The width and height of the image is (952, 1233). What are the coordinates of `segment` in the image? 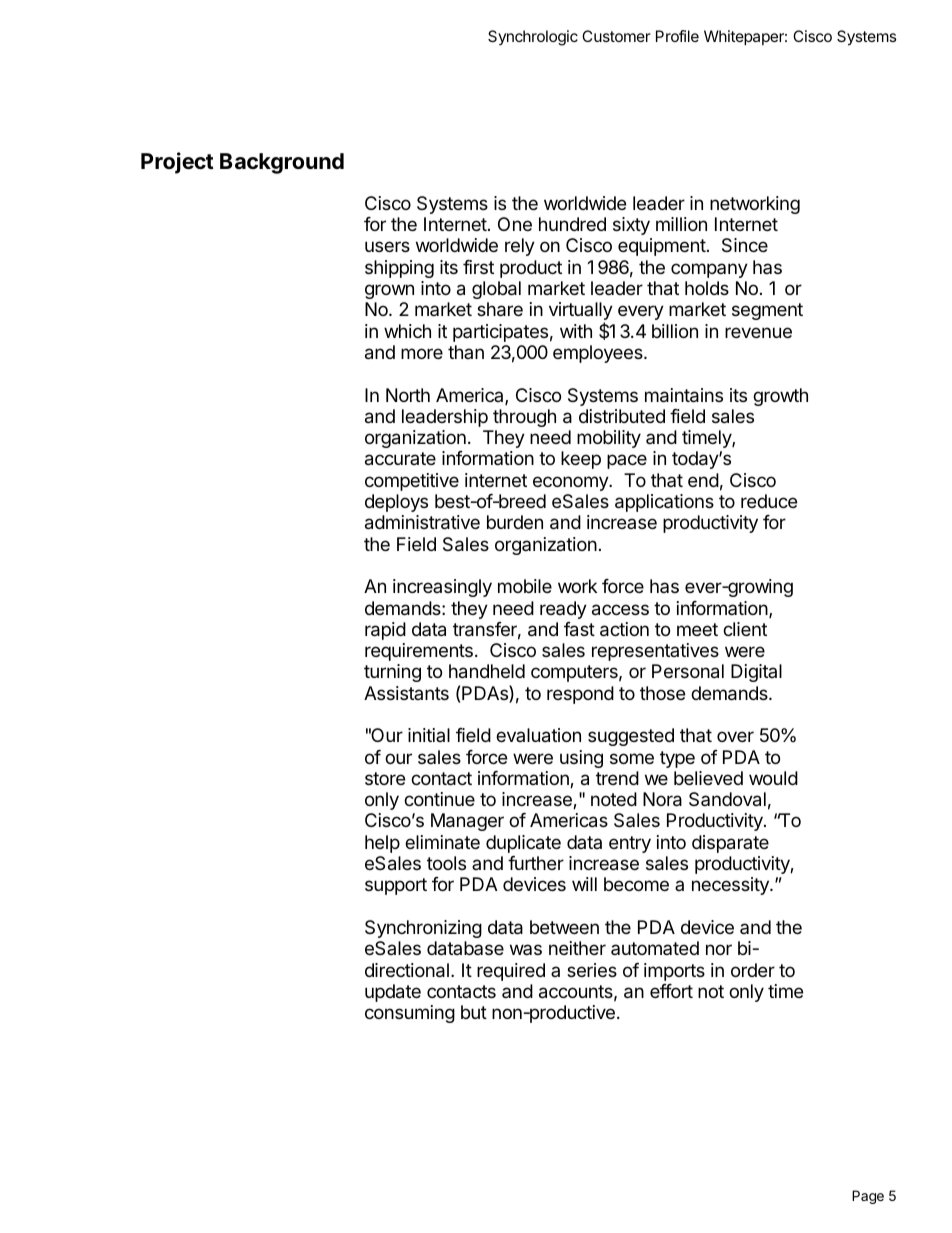 It's located at (767, 311).
